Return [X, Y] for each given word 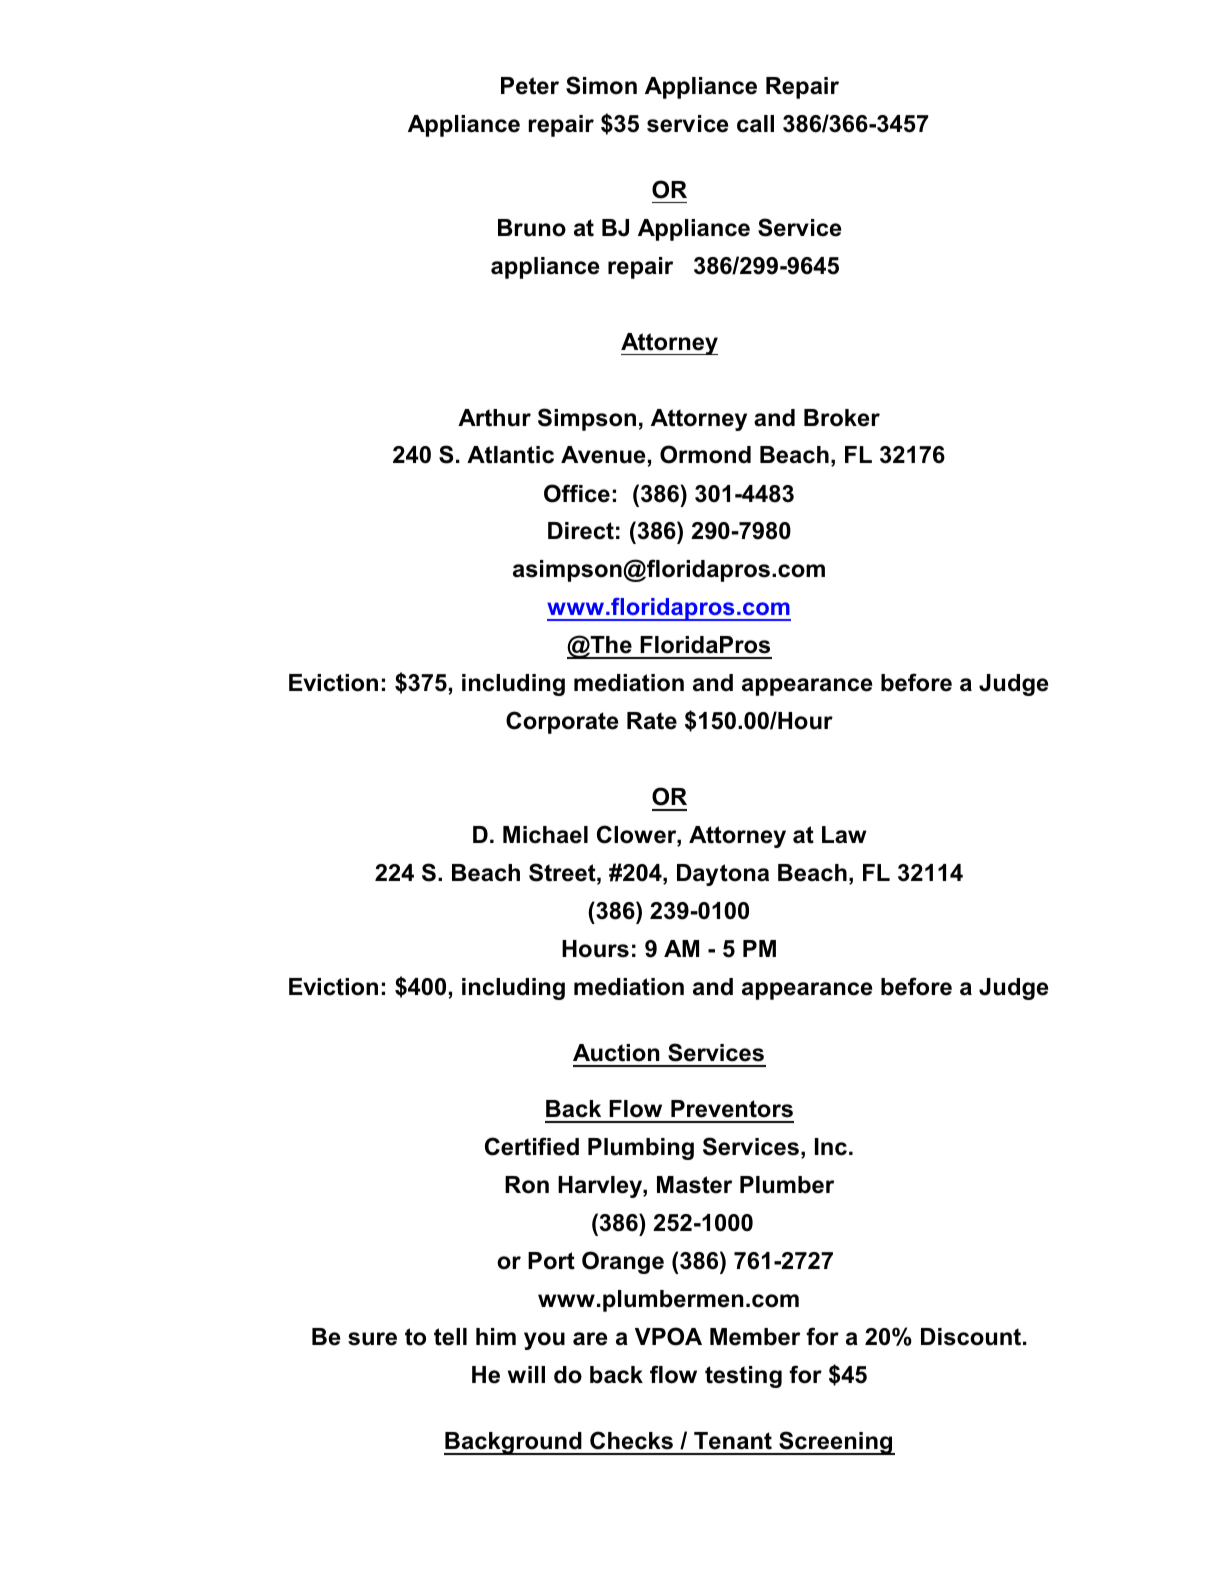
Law [844, 835]
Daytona [723, 875]
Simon [601, 85]
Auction [616, 1053]
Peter [530, 86]
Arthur [494, 418]
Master [694, 1185]
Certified [532, 1146]
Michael [545, 835]
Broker [842, 418]
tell [450, 1337]
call [755, 124]
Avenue [603, 455]
